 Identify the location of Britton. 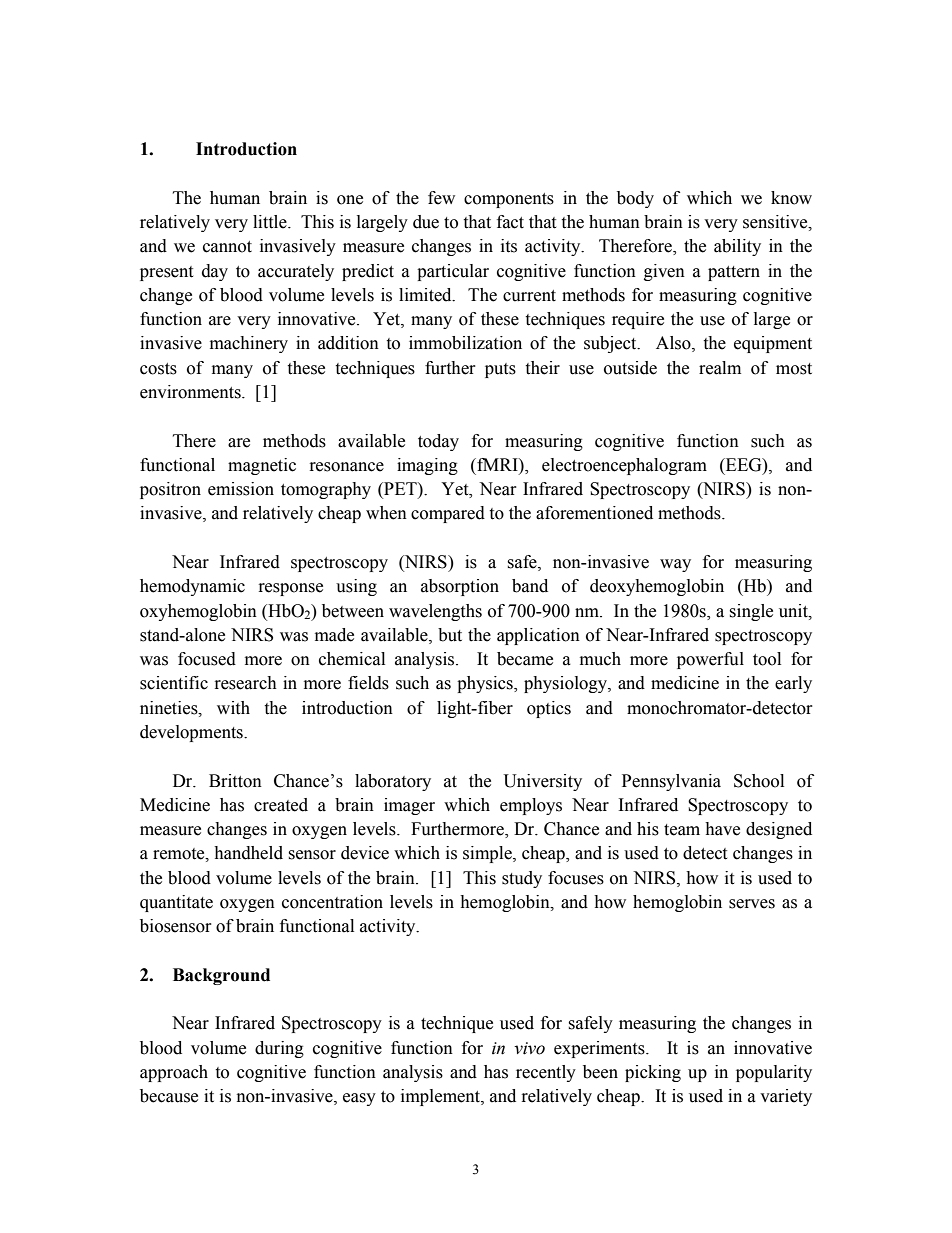
(235, 781).
